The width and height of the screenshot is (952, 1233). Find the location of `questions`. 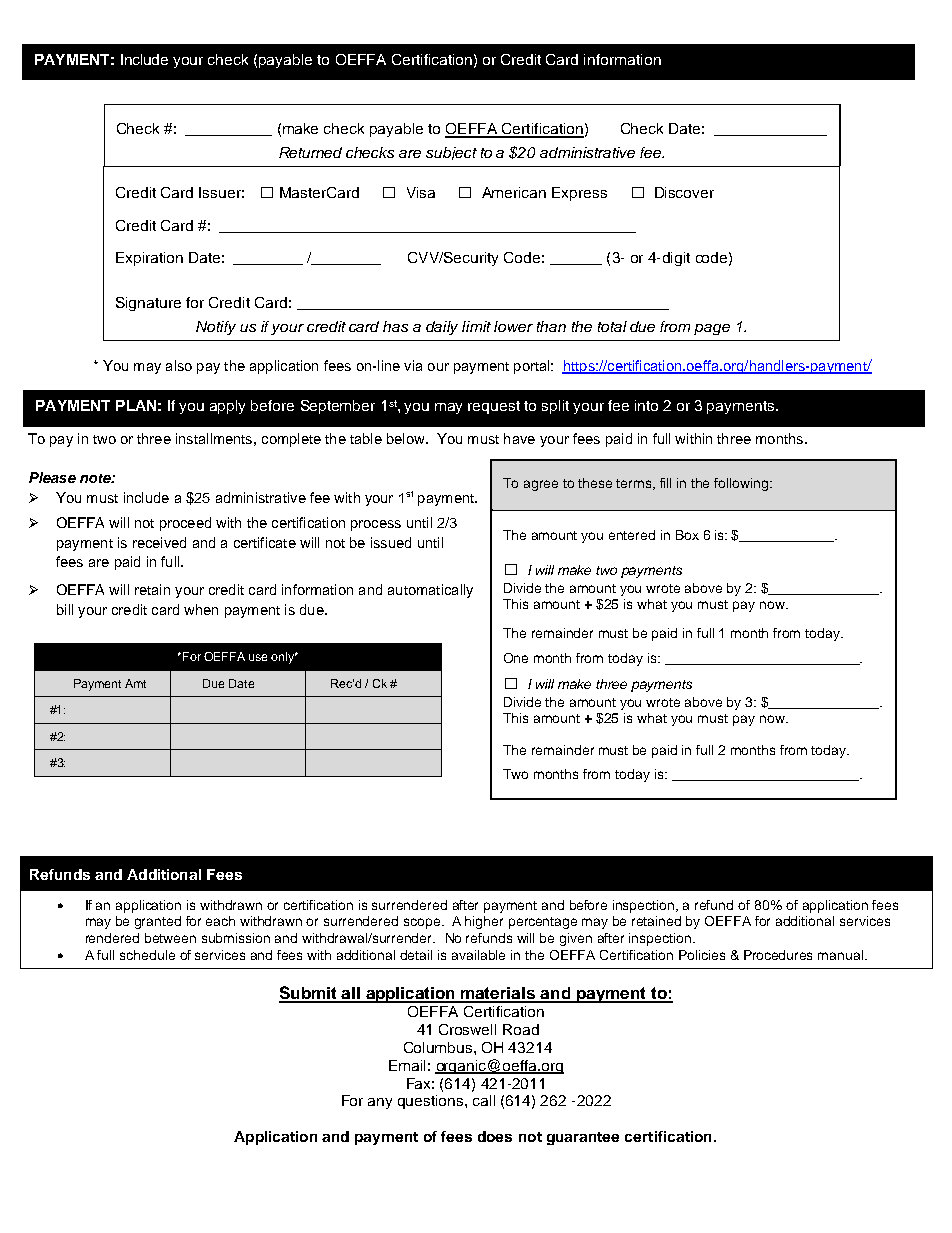

questions is located at coordinates (432, 1102).
